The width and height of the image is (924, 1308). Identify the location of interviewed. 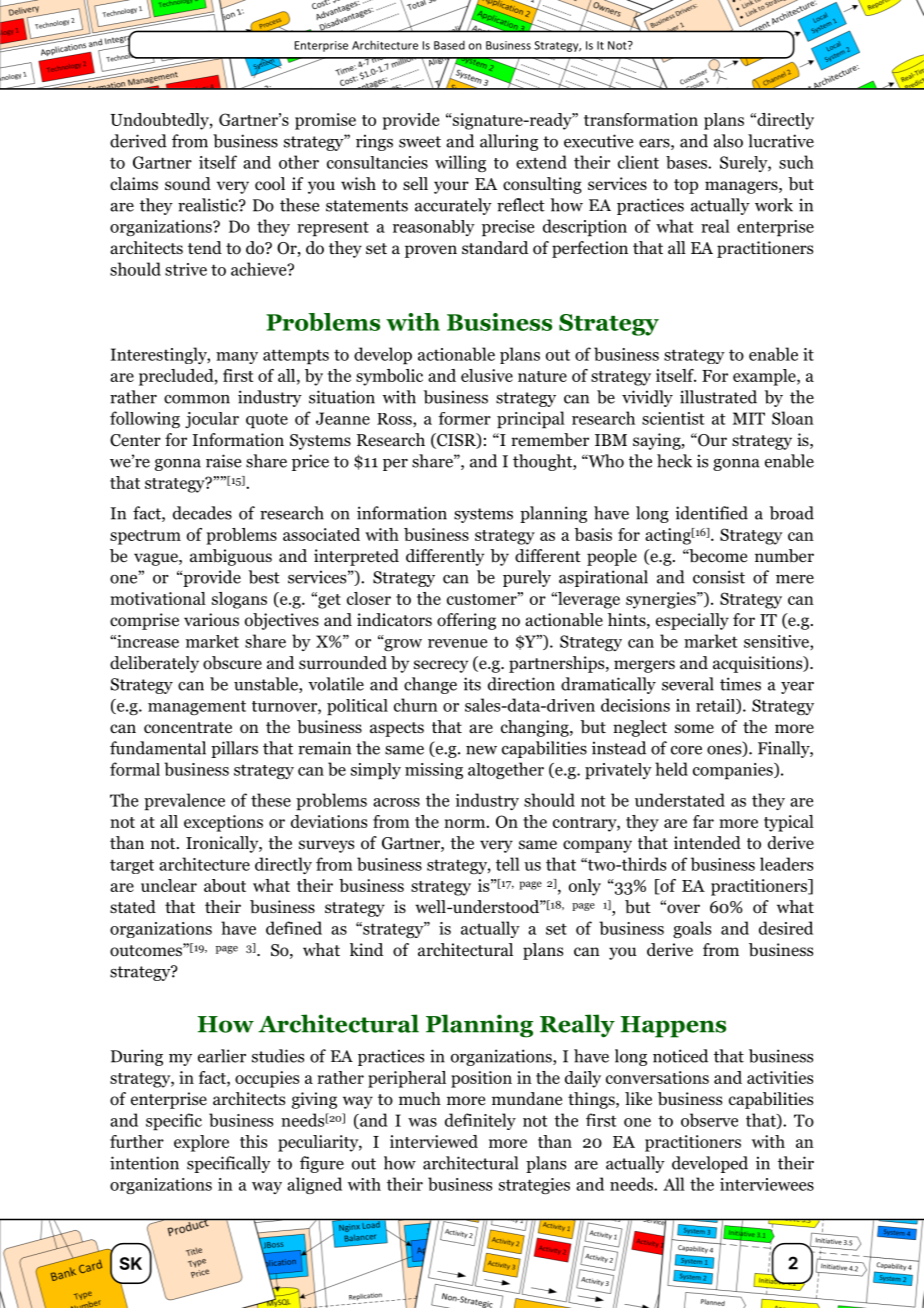
(434, 1141).
